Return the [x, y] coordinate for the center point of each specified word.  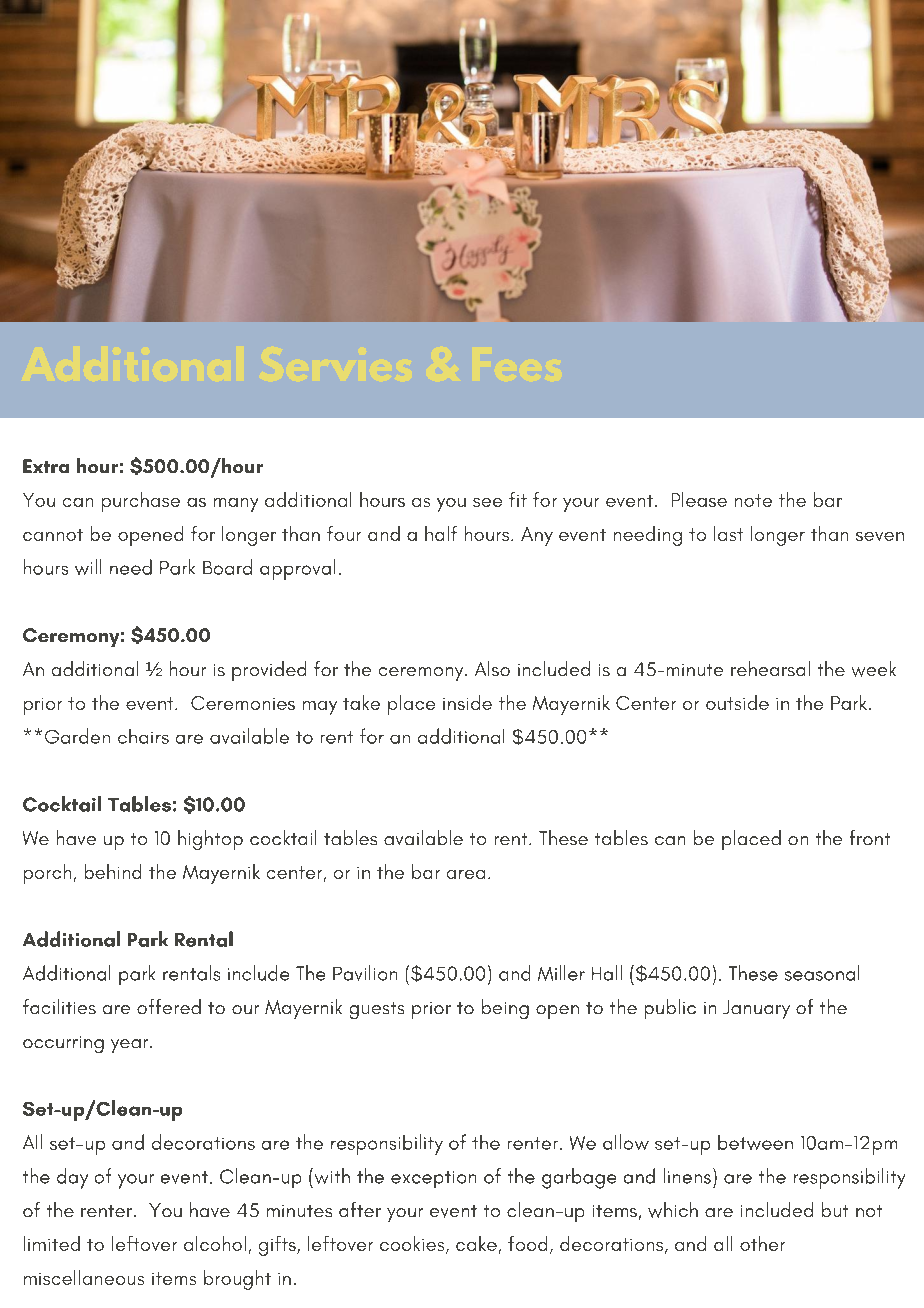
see [487, 502]
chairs [143, 736]
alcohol [215, 1243]
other [762, 1243]
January [756, 1009]
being [505, 1009]
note [753, 500]
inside [467, 702]
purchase [141, 502]
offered [169, 1006]
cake [476, 1243]
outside [737, 702]
